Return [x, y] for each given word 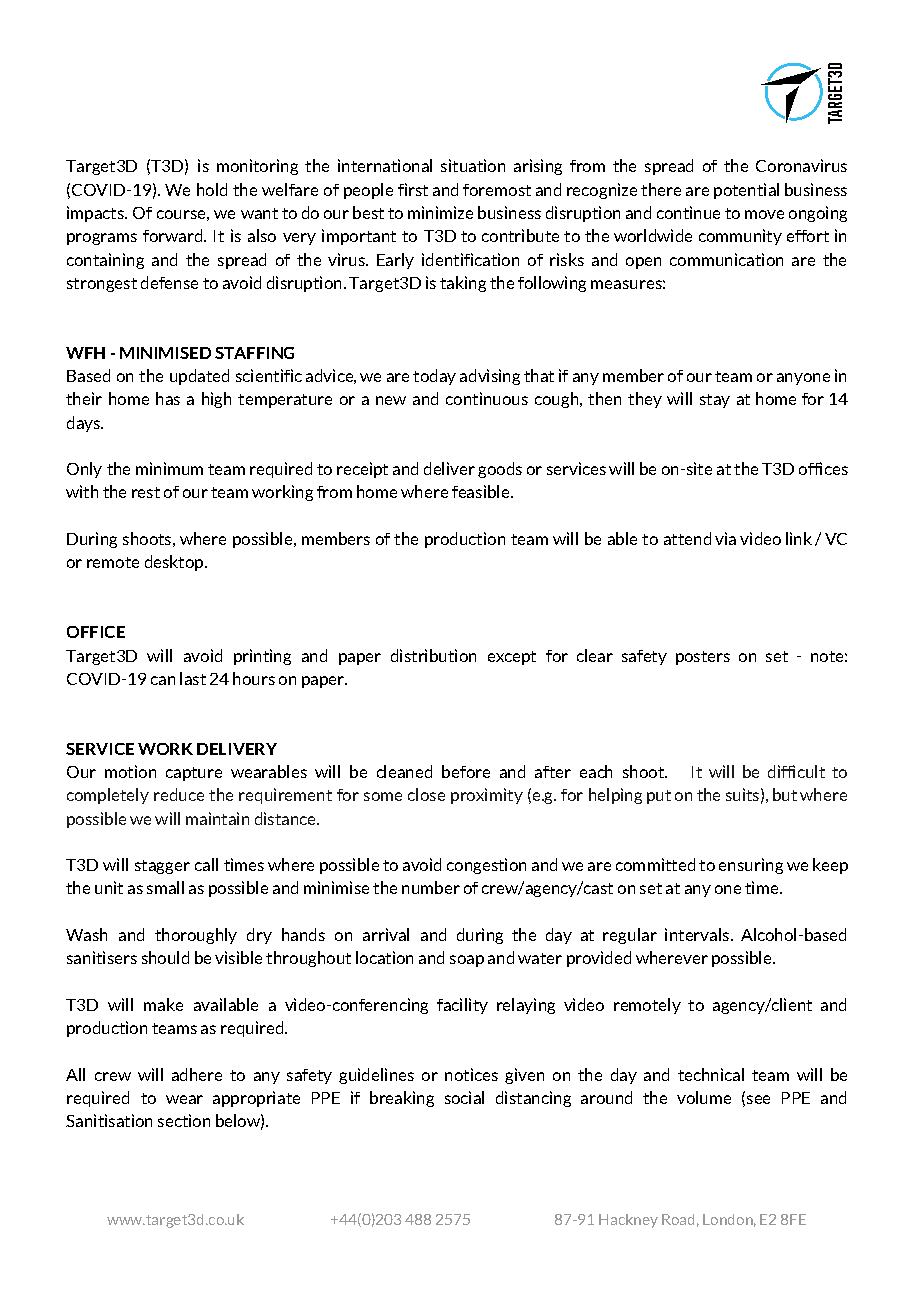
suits [742, 794]
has [168, 398]
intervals [697, 934]
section [184, 1120]
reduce [179, 794]
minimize [440, 212]
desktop [174, 563]
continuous [487, 398]
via [725, 538]
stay [715, 401]
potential [746, 191]
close [426, 794]
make [163, 1004]
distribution [433, 655]
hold [212, 189]
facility [462, 1006]
